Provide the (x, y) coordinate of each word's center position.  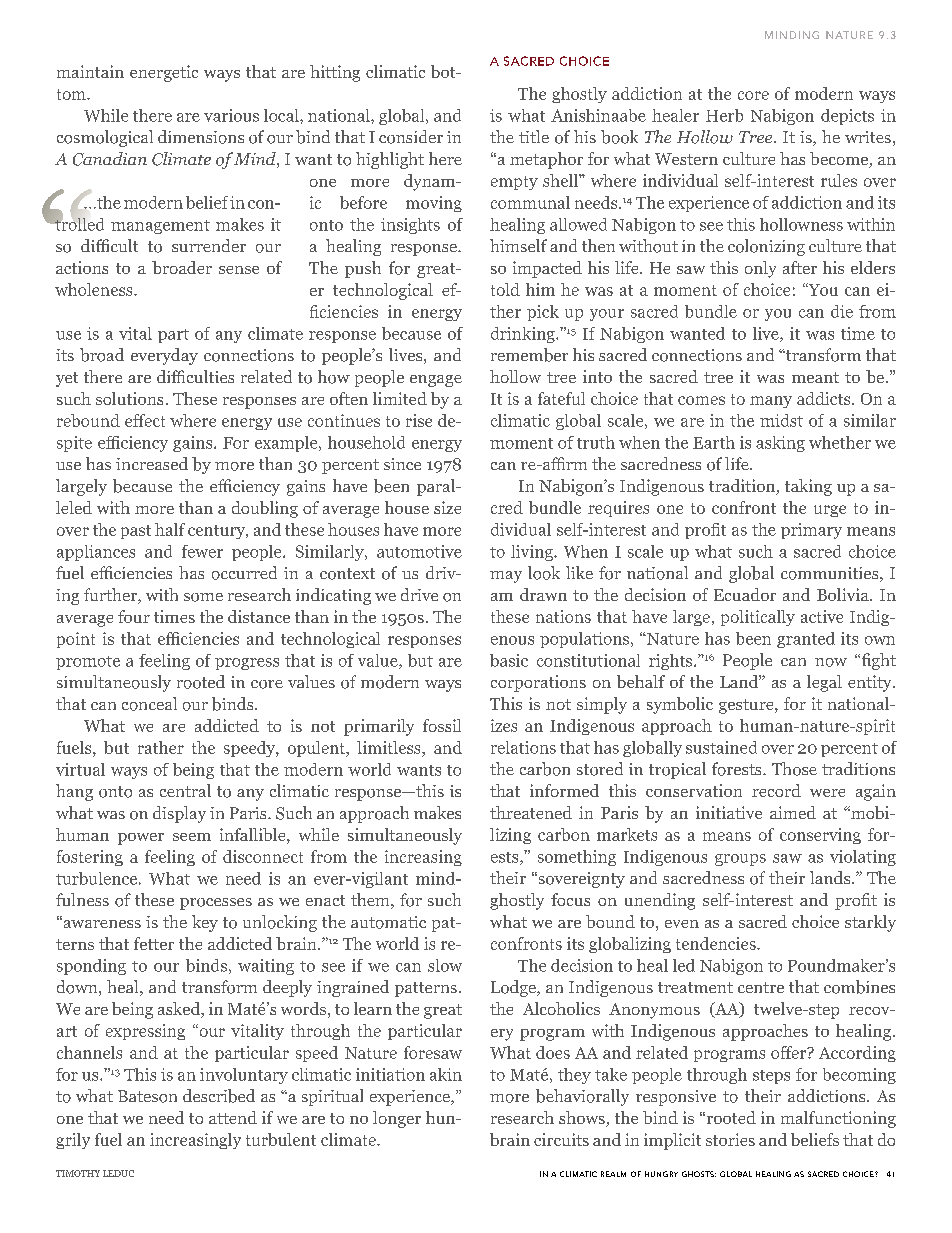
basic (509, 660)
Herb (724, 115)
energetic (164, 73)
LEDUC (118, 1173)
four (134, 616)
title (534, 136)
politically (758, 618)
